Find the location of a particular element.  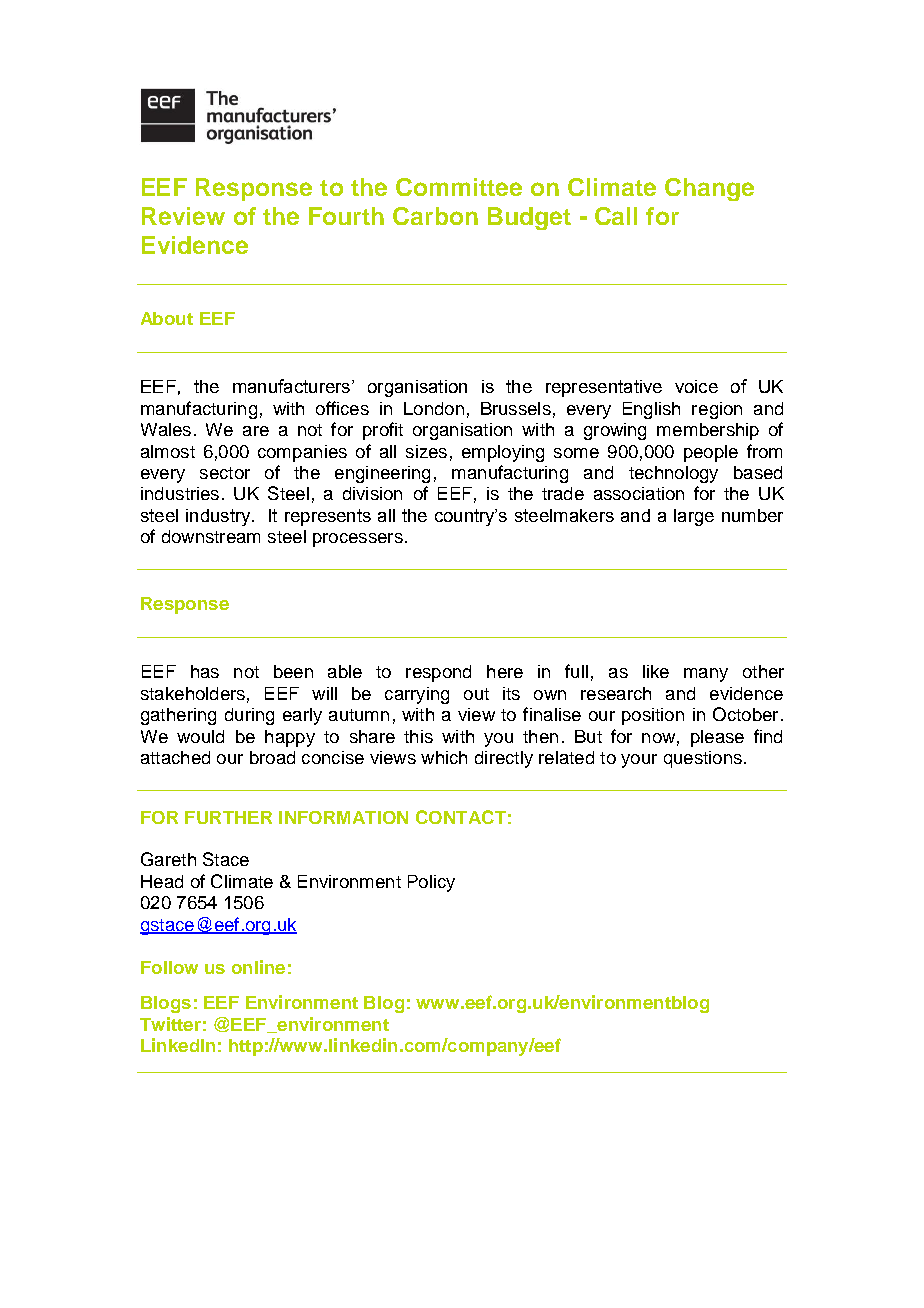

CONTACT is located at coordinates (461, 817).
